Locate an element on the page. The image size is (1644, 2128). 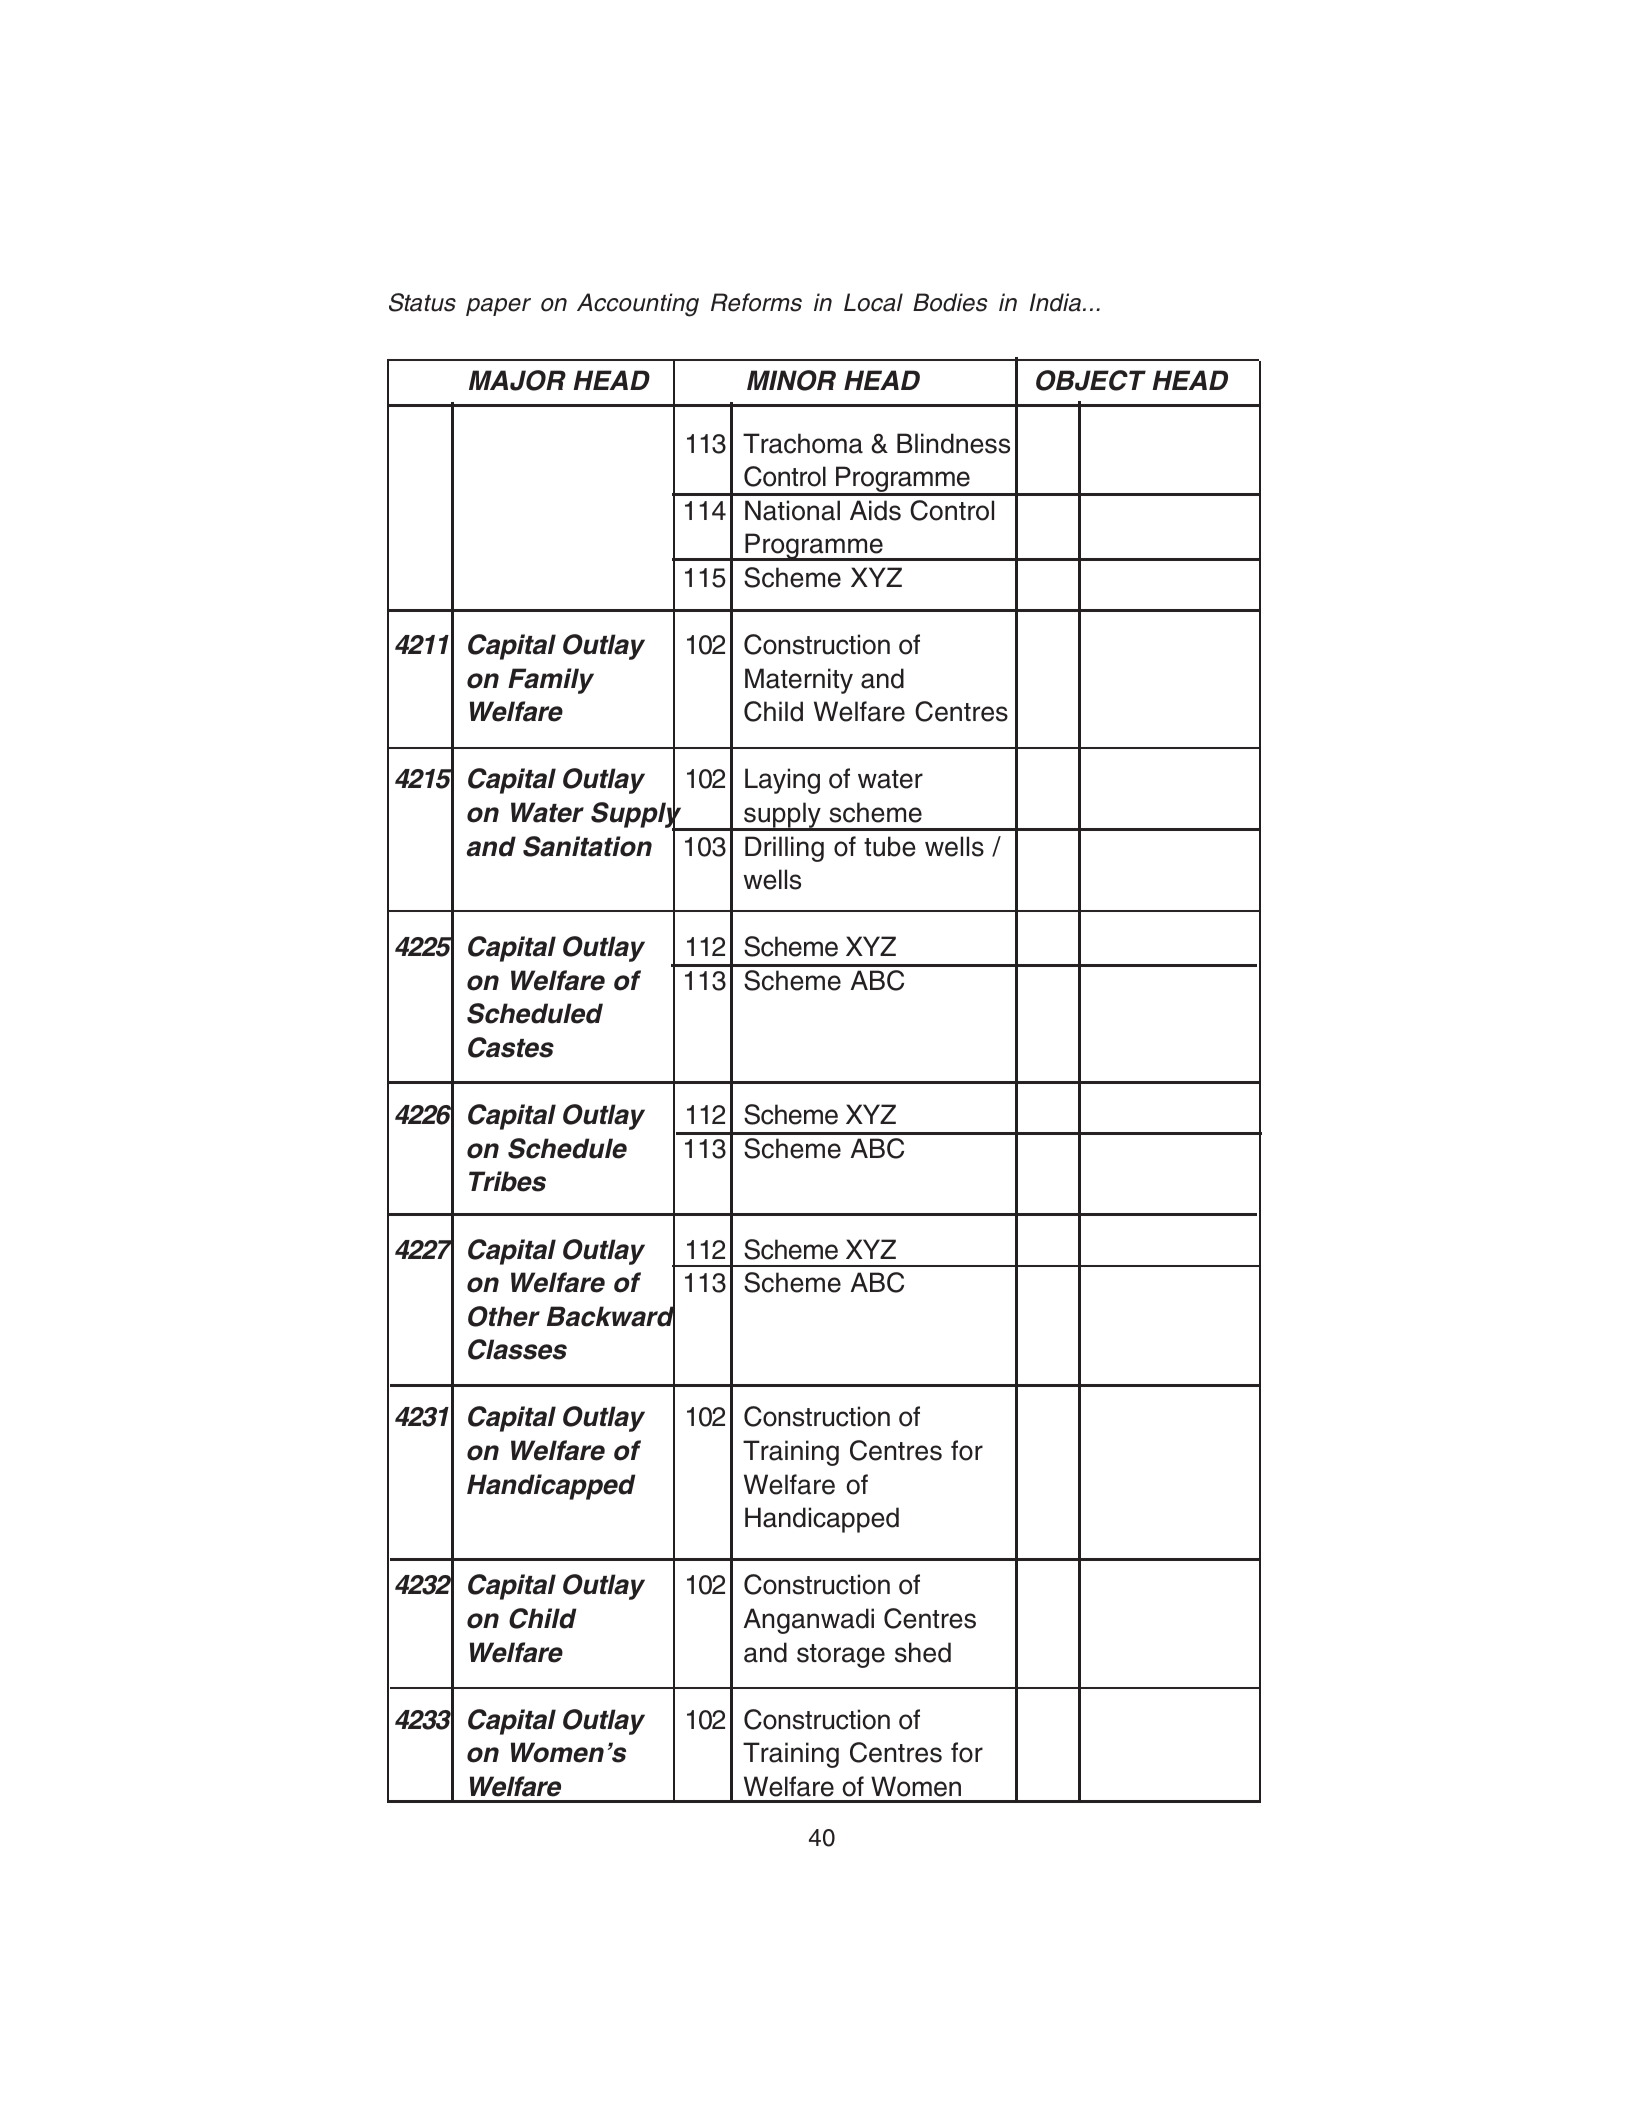
Maternity is located at coordinates (799, 681).
